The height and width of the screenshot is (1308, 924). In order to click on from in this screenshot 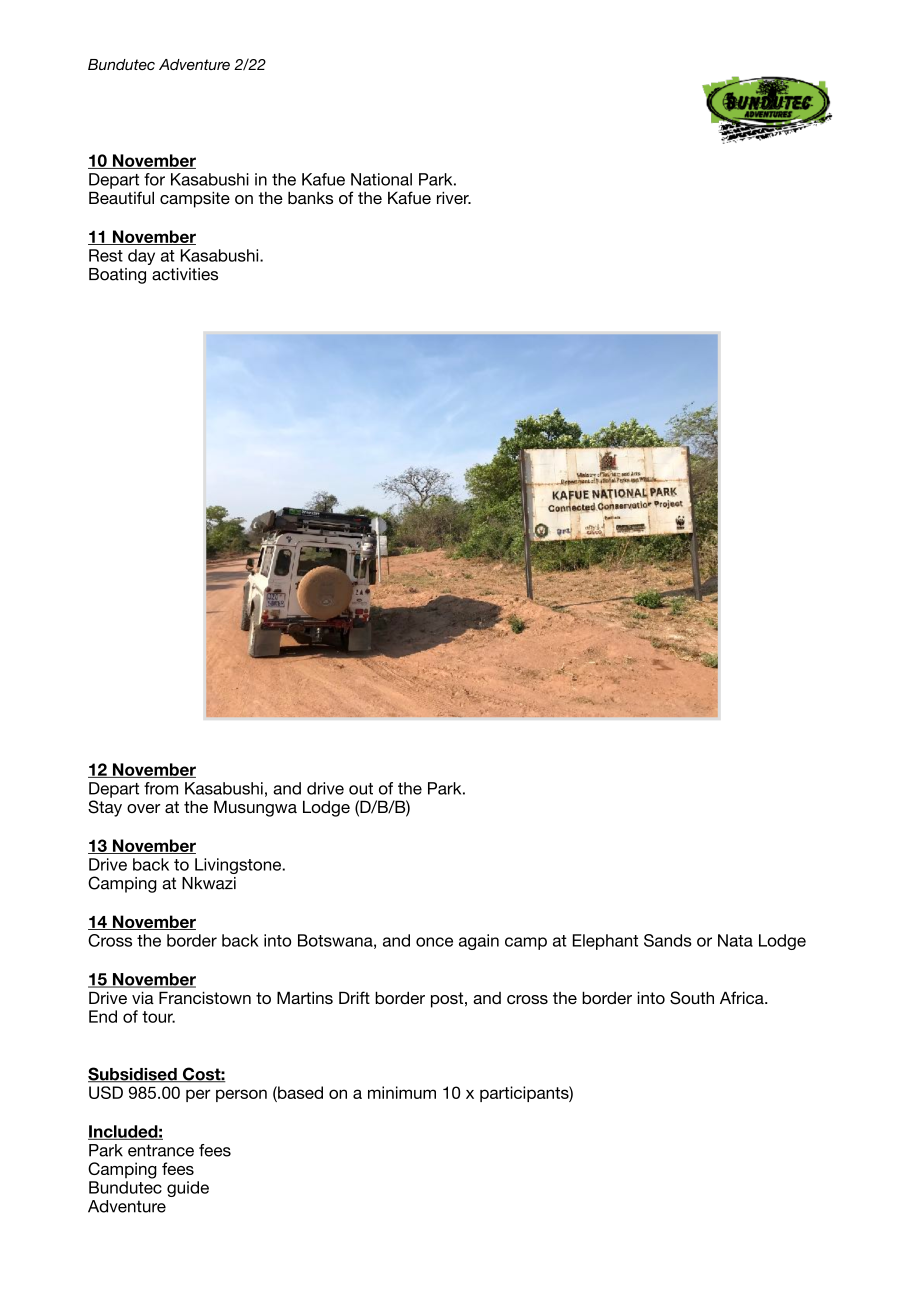, I will do `click(161, 788)`.
